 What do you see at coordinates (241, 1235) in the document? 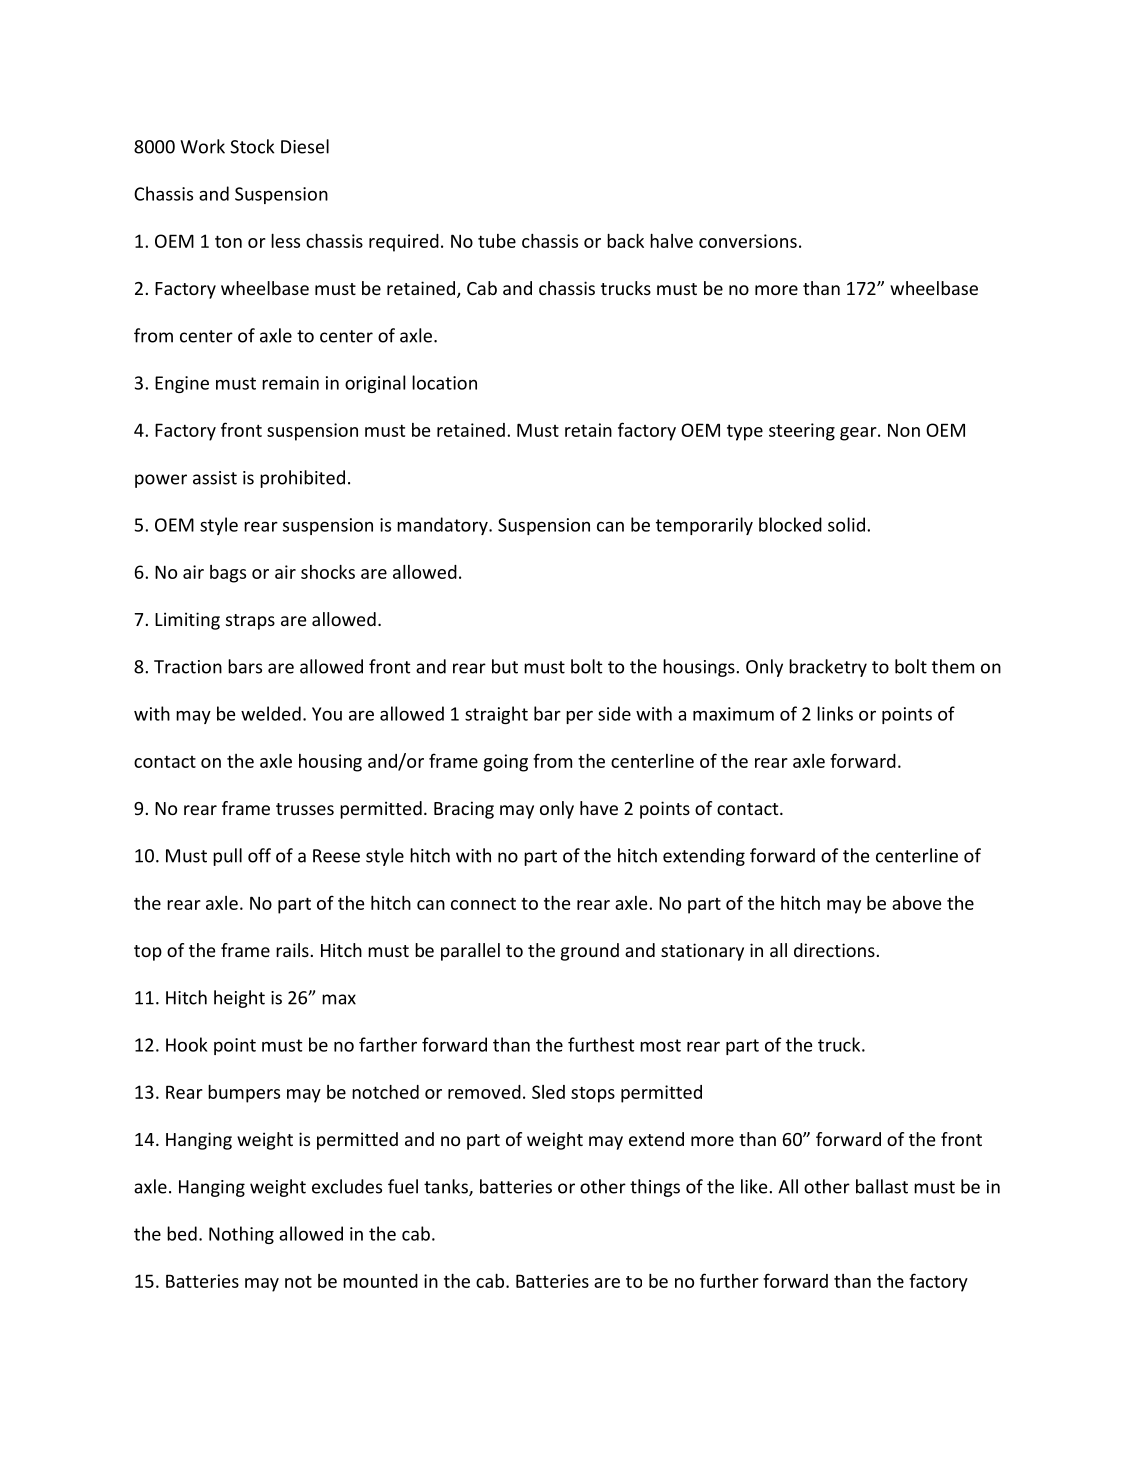
I see `Nothing` at bounding box center [241, 1235].
